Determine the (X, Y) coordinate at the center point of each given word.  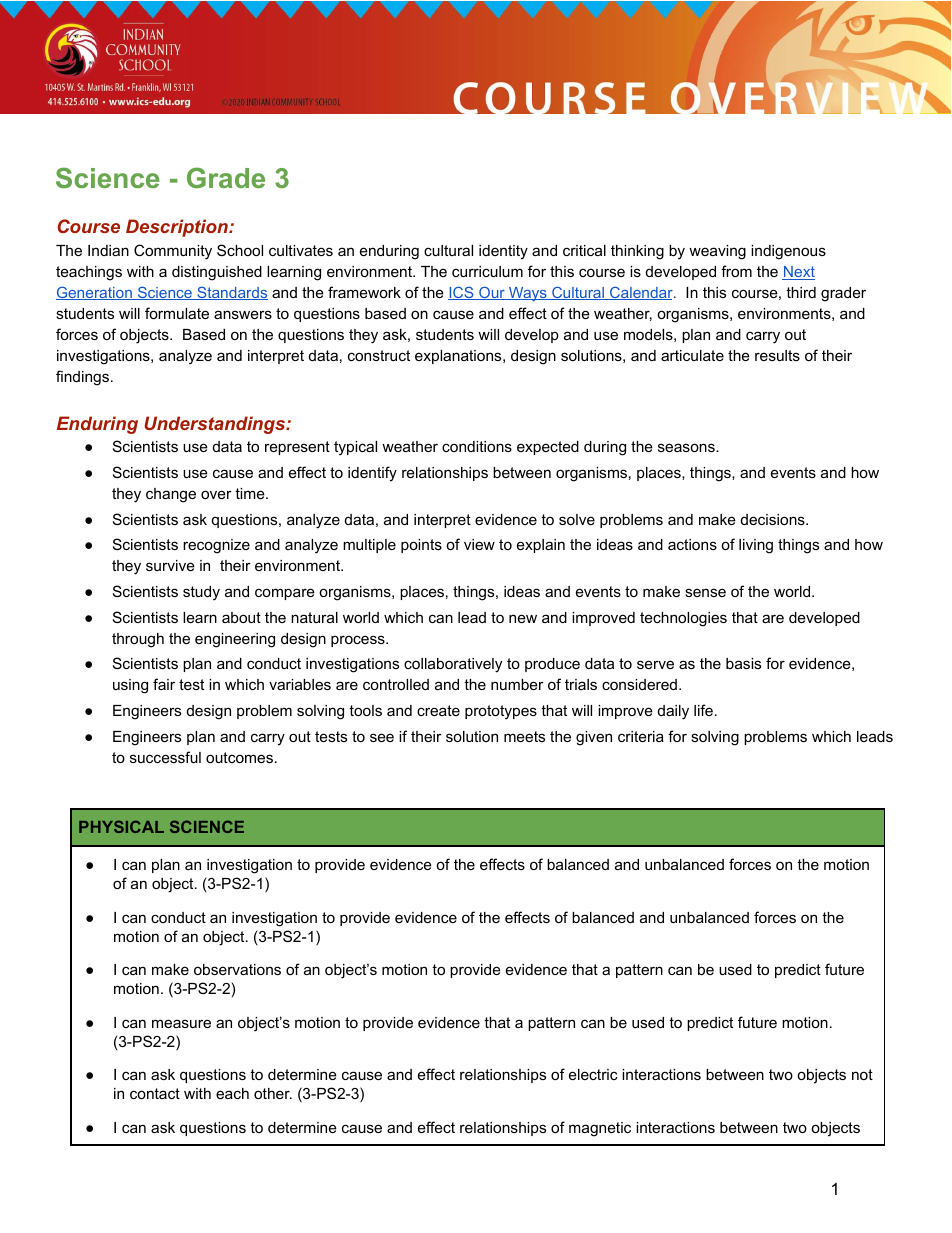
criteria (641, 736)
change (171, 495)
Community (173, 252)
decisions (774, 519)
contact (155, 1093)
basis (743, 663)
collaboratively (453, 665)
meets (524, 736)
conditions (477, 446)
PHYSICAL (121, 826)
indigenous (788, 252)
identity (503, 252)
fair (164, 684)
